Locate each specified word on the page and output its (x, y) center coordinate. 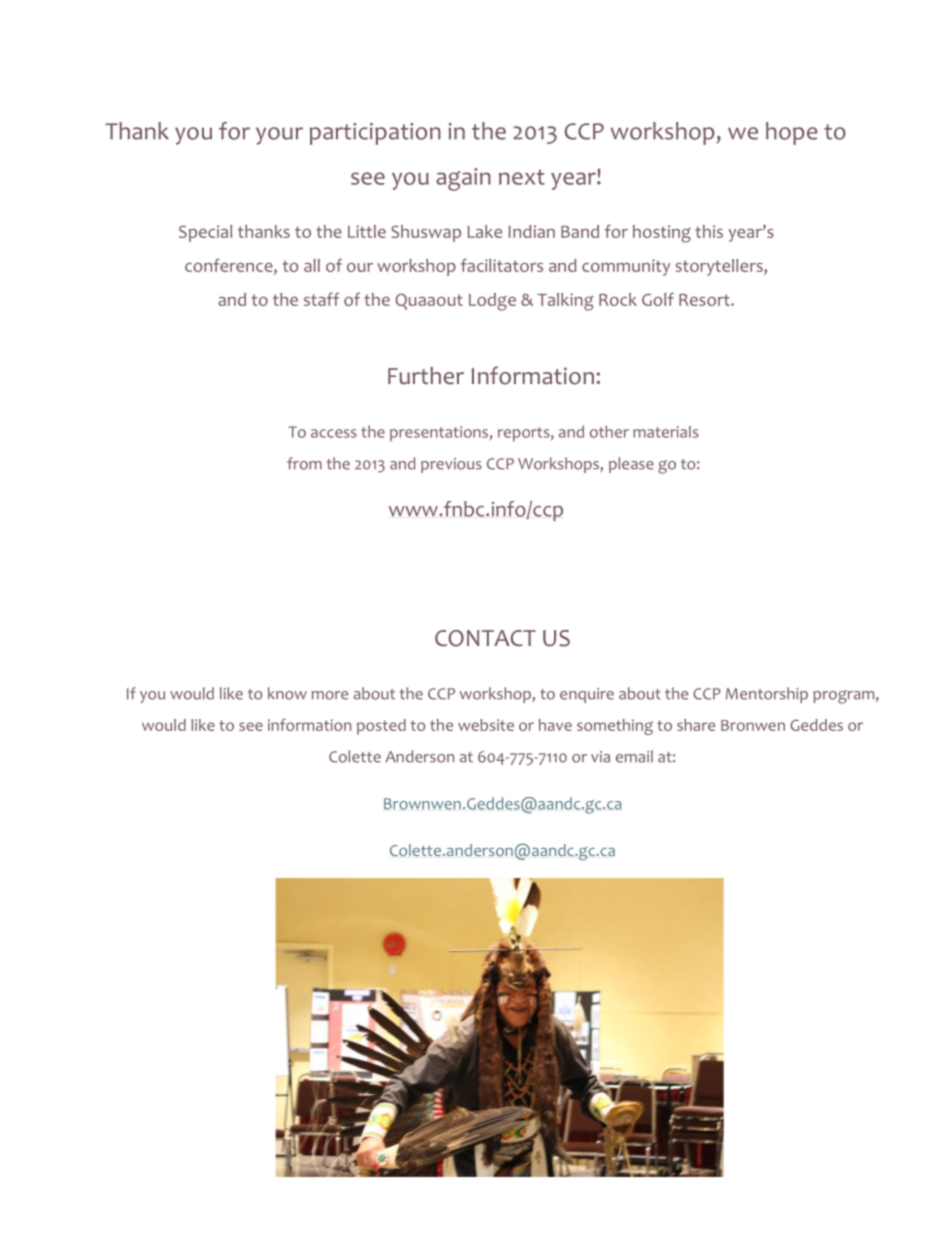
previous (451, 465)
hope (791, 133)
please (631, 465)
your (279, 136)
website (486, 725)
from (304, 463)
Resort (705, 300)
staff (321, 299)
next (522, 177)
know (287, 693)
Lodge (492, 302)
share (696, 725)
